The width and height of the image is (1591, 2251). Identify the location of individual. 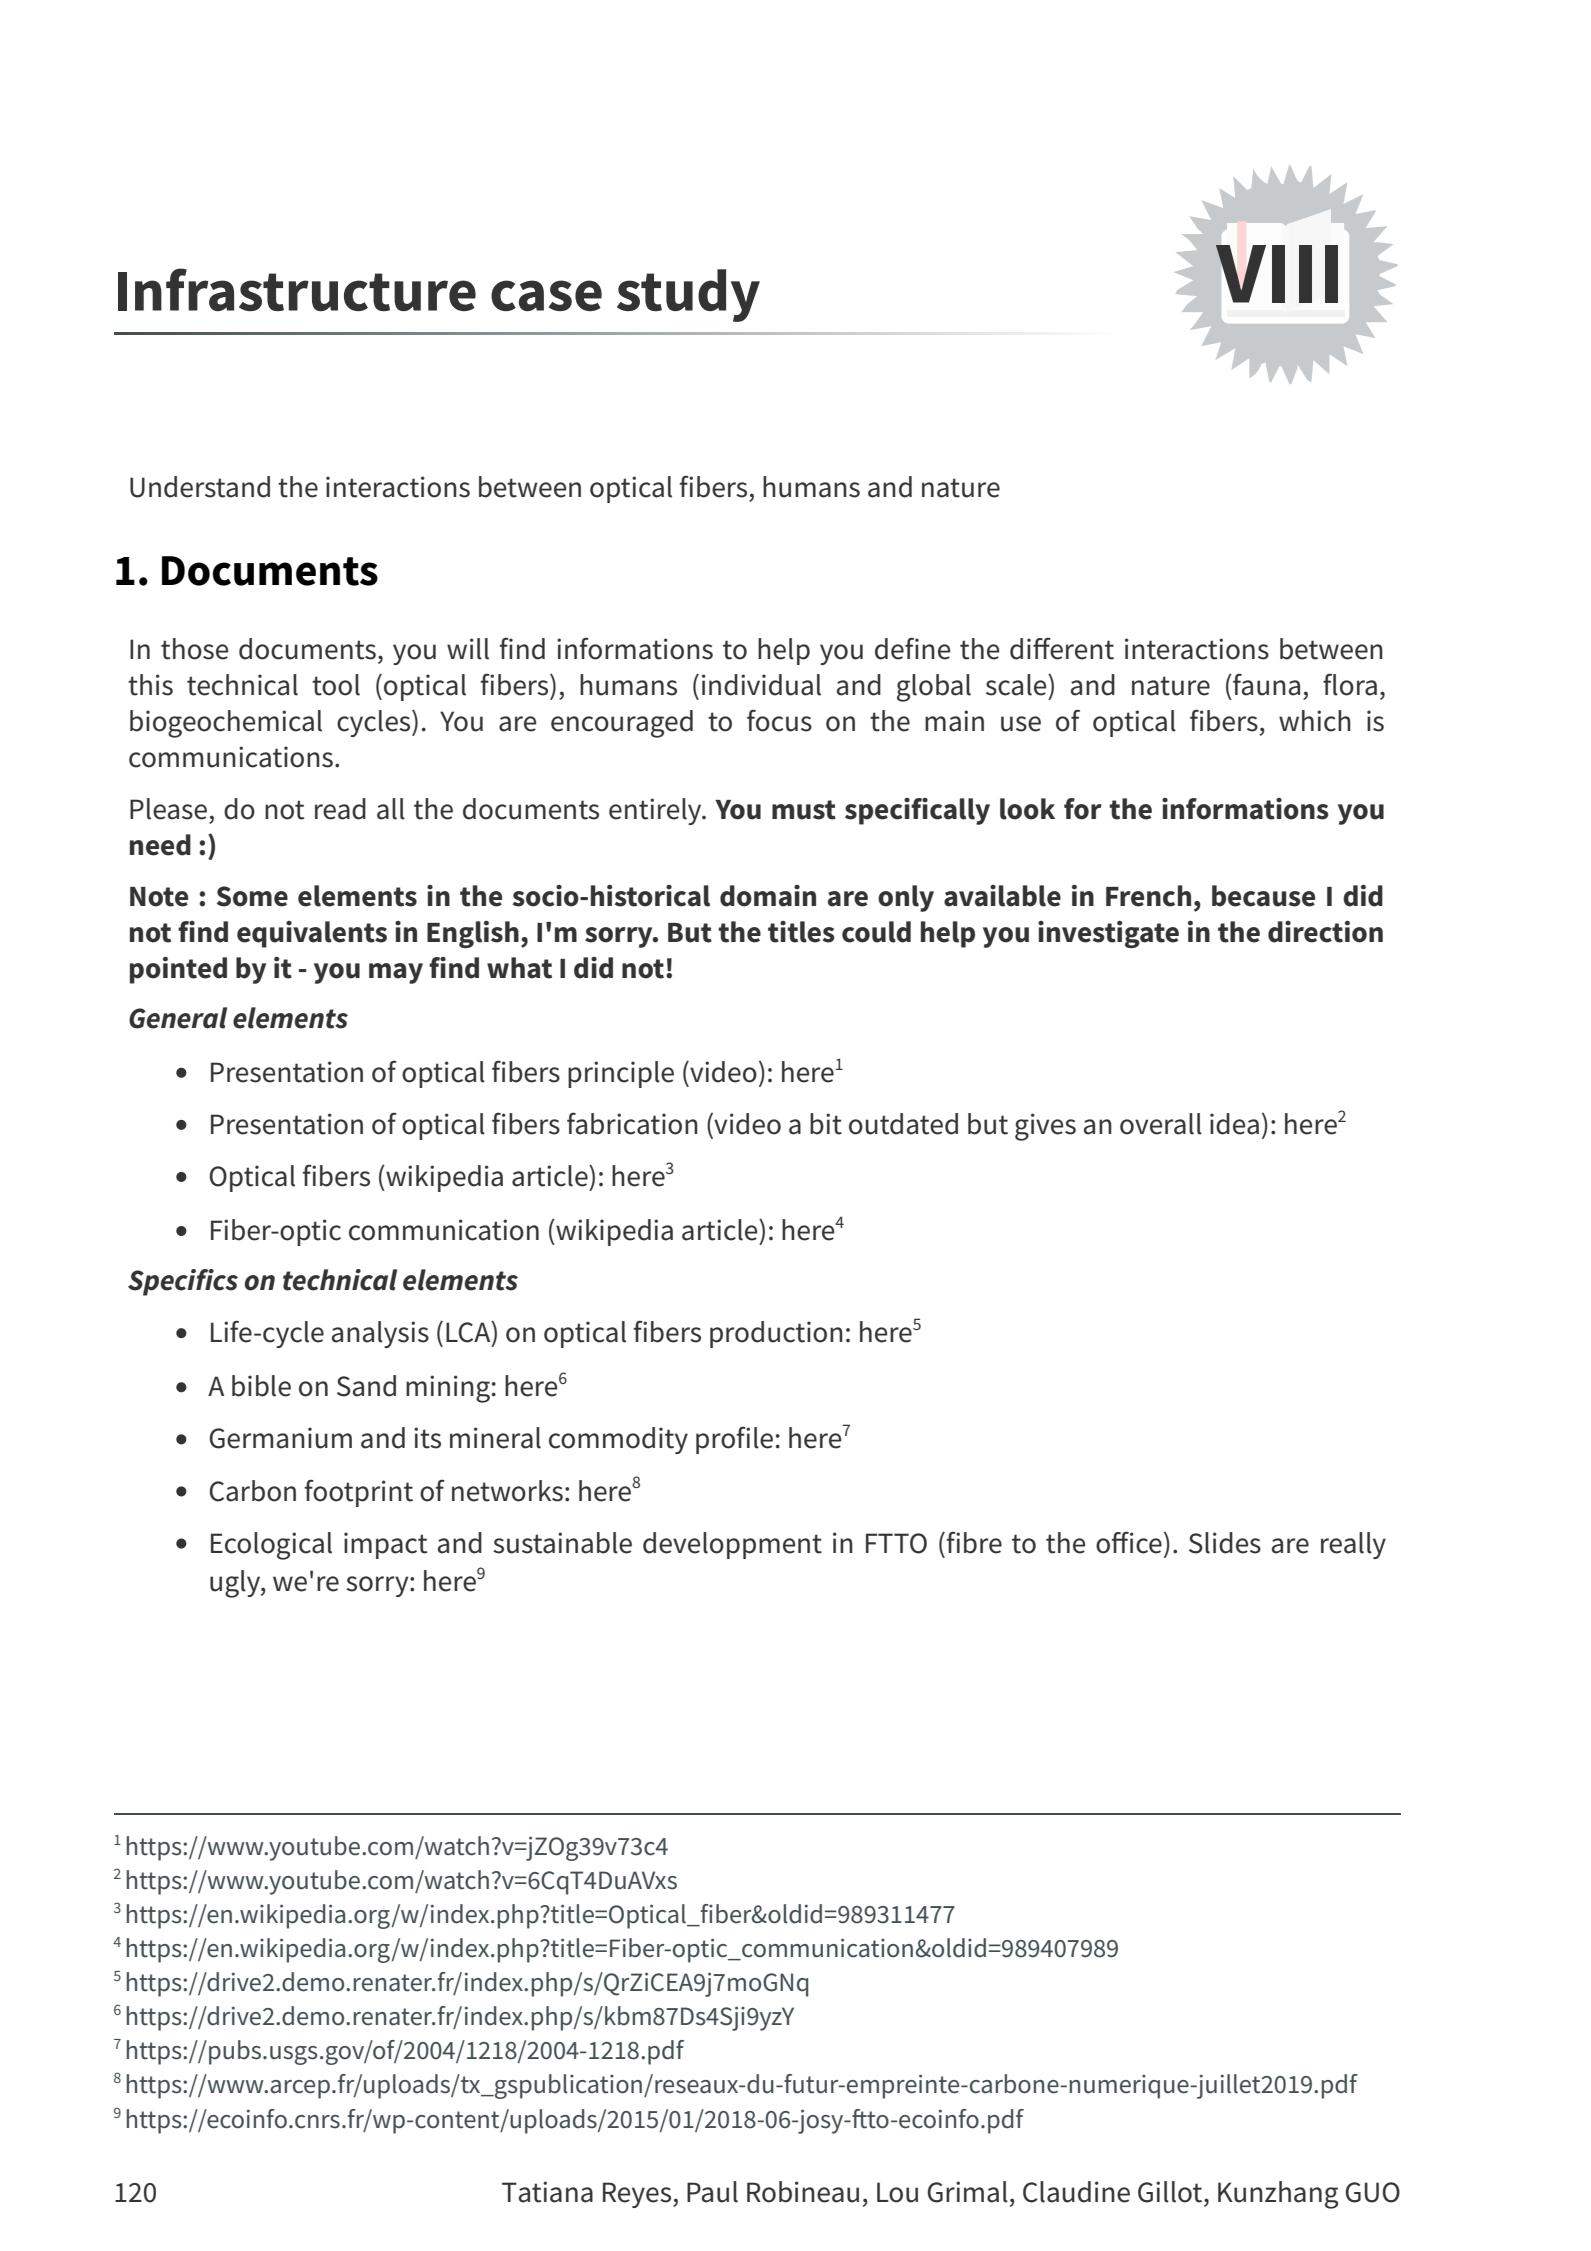
(761, 685).
